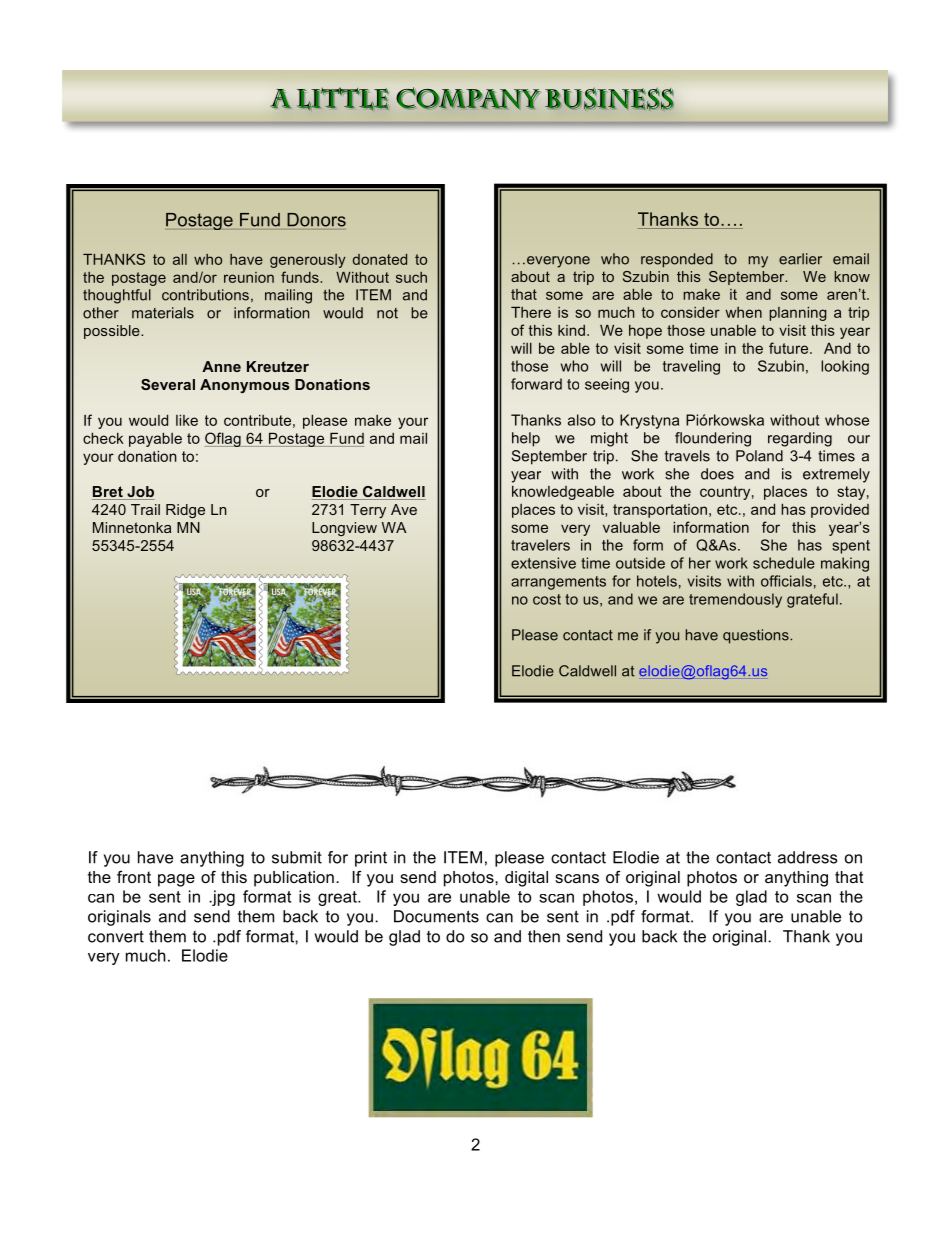 This screenshot has width=952, height=1233. Describe the element at coordinates (436, 916) in the screenshot. I see `Documents` at that location.
